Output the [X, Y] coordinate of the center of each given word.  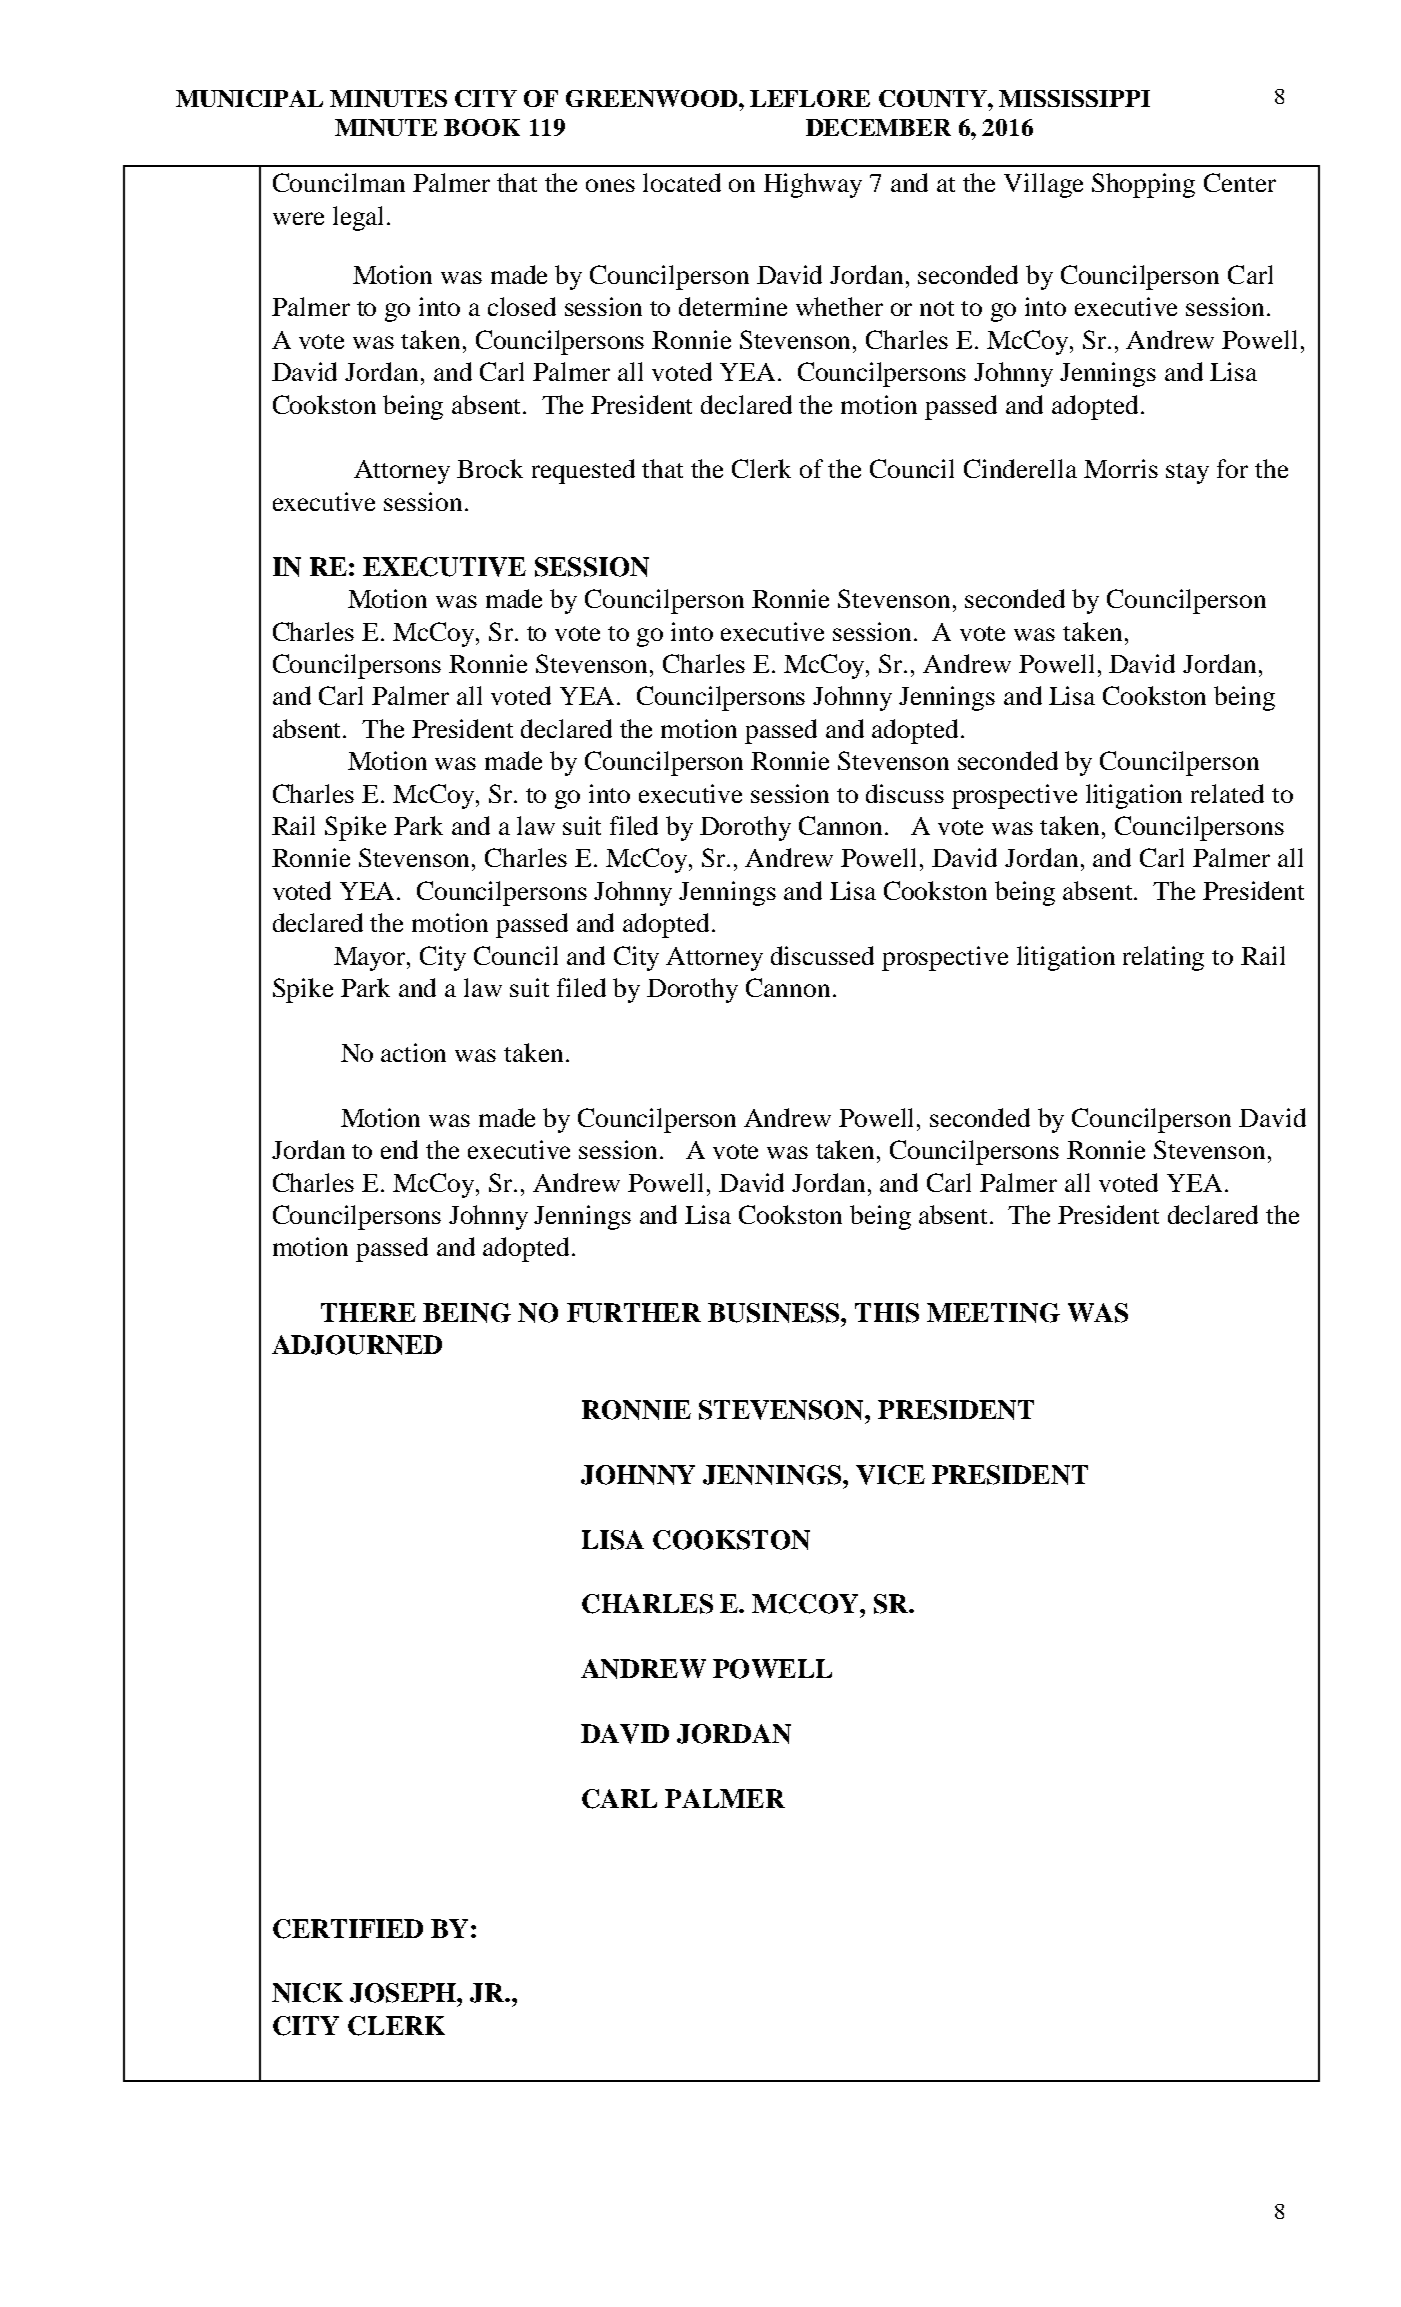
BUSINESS [775, 1313]
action [413, 1052]
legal [358, 218]
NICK [307, 1993]
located [682, 182]
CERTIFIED [348, 1929]
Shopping [1143, 185]
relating [1163, 958]
